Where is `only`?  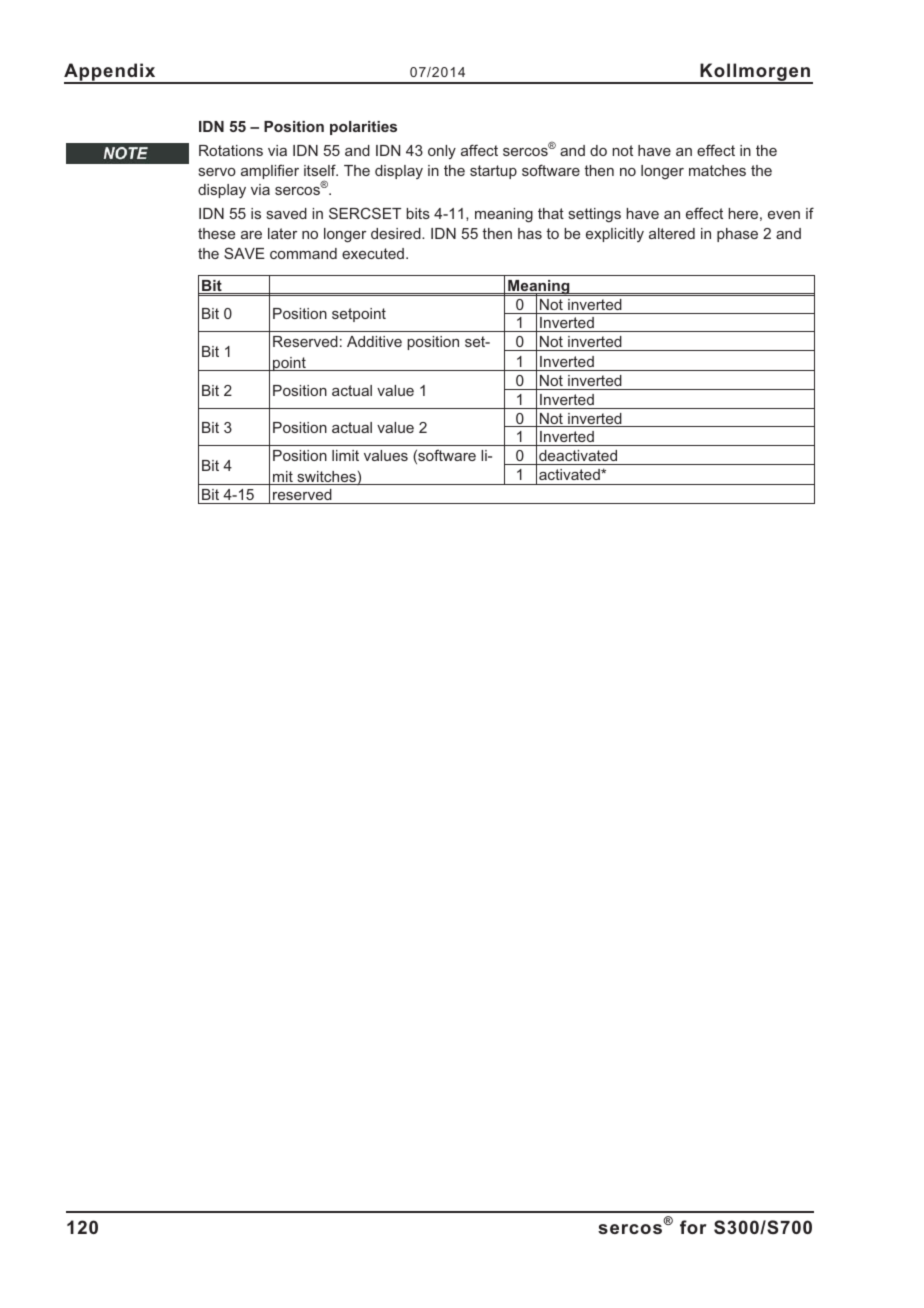 only is located at coordinates (442, 152).
